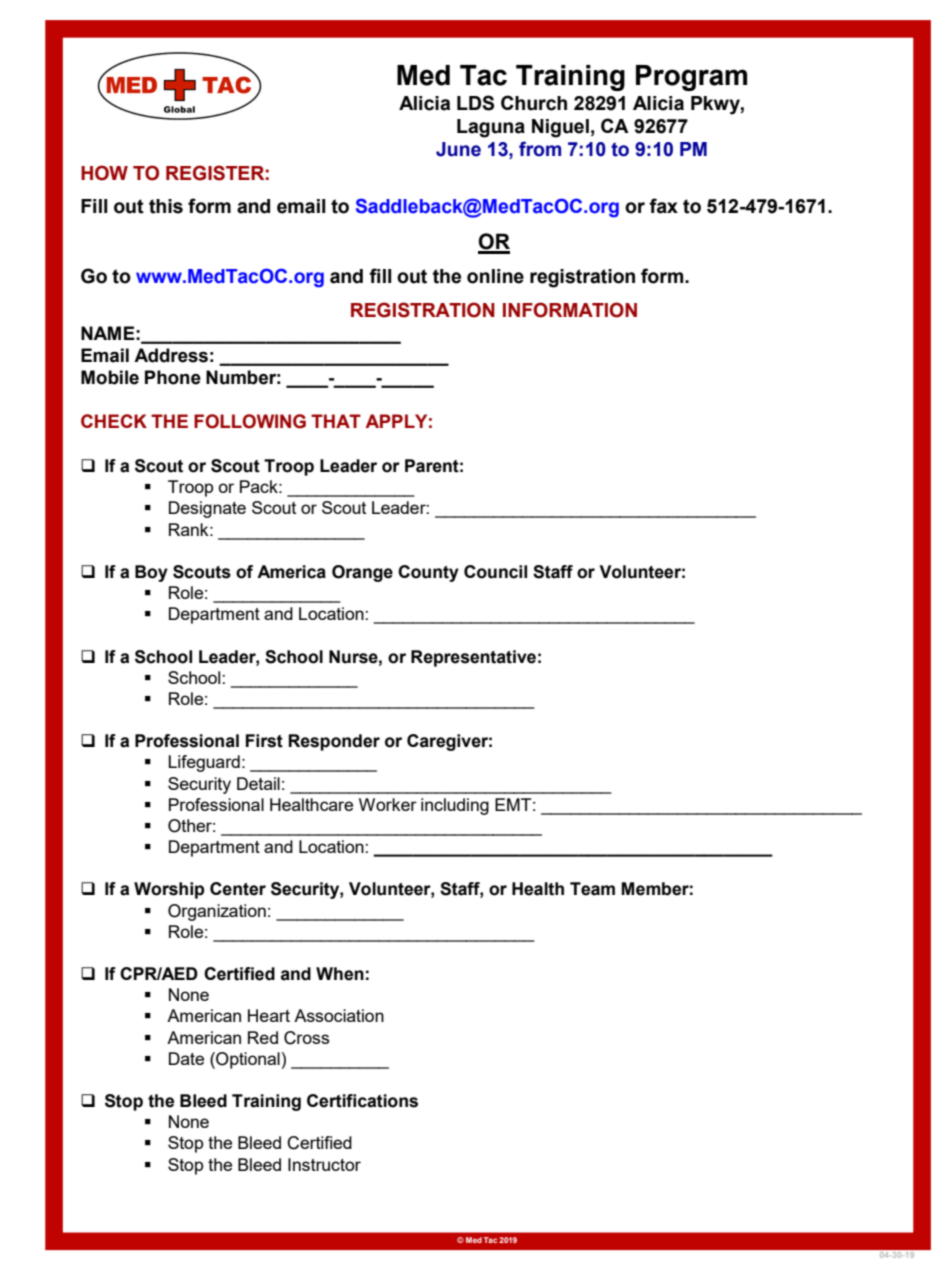 The width and height of the screenshot is (952, 1270). What do you see at coordinates (691, 78) in the screenshot?
I see `Program` at bounding box center [691, 78].
